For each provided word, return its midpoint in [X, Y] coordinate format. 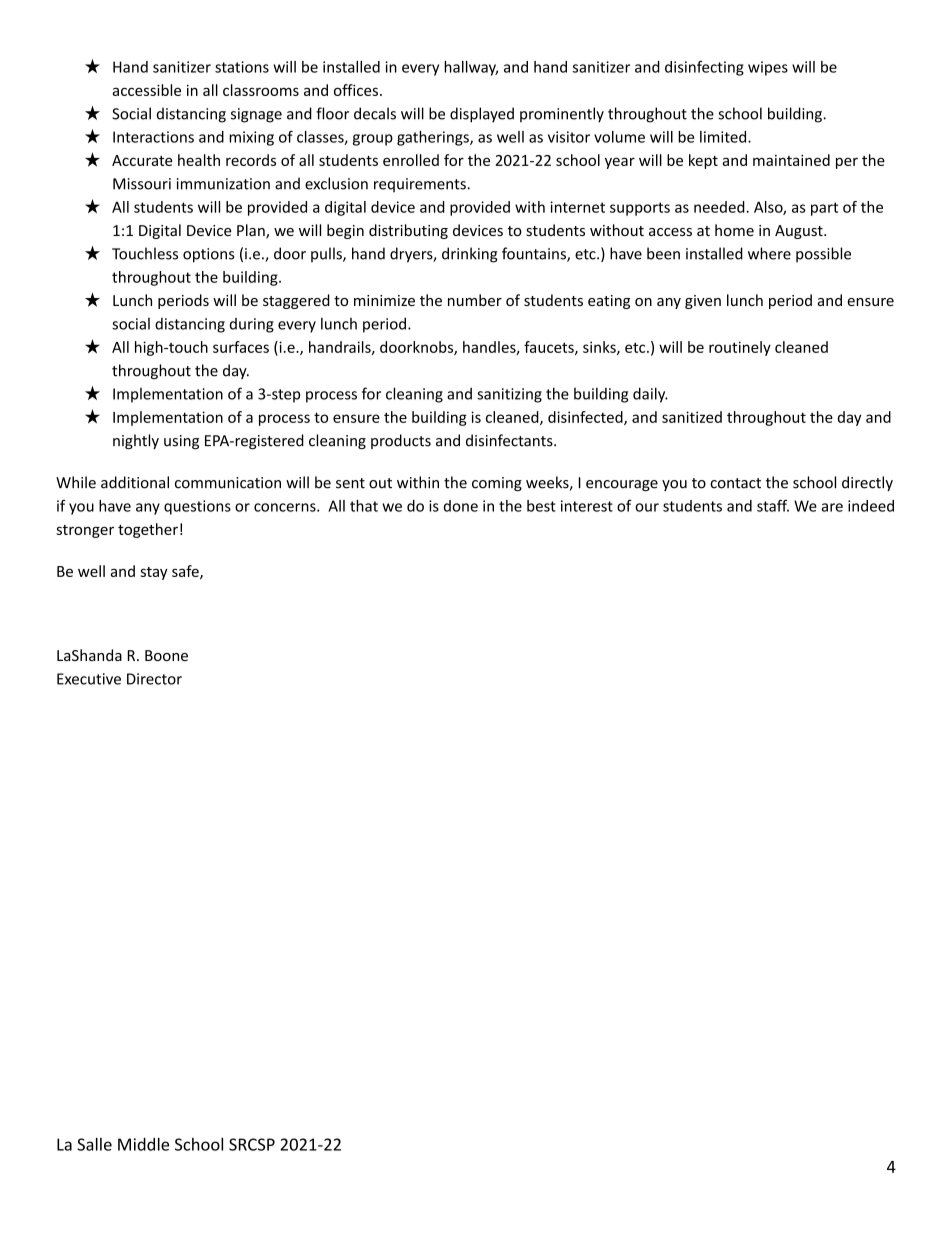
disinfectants [510, 440]
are [832, 507]
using [181, 442]
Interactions [153, 137]
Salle [94, 1144]
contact [735, 483]
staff [773, 506]
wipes [768, 68]
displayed [482, 115]
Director [154, 679]
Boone [166, 655]
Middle [143, 1144]
